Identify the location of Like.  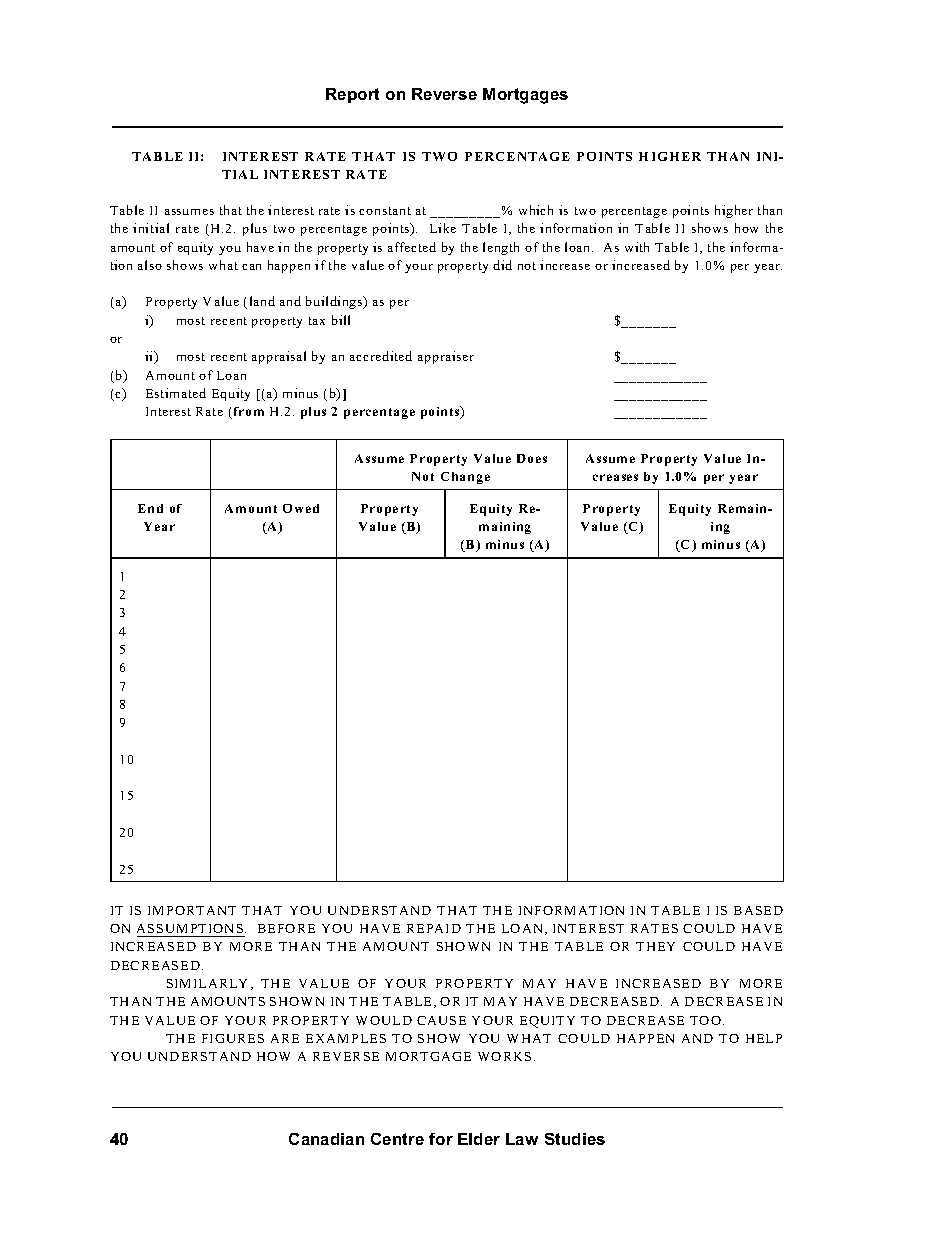
(443, 228).
